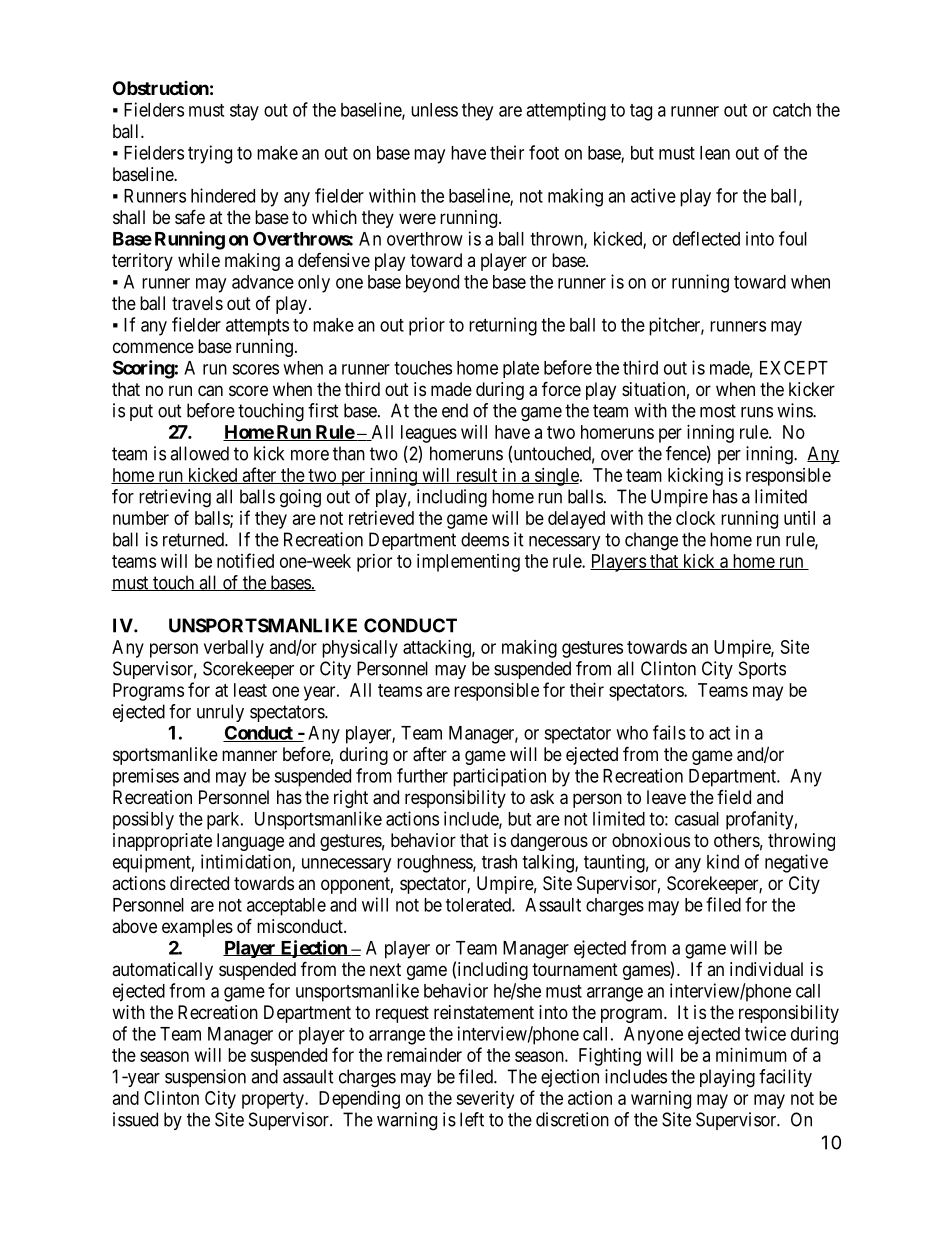 The width and height of the image is (952, 1233). What do you see at coordinates (434, 110) in the image?
I see `unless` at bounding box center [434, 110].
